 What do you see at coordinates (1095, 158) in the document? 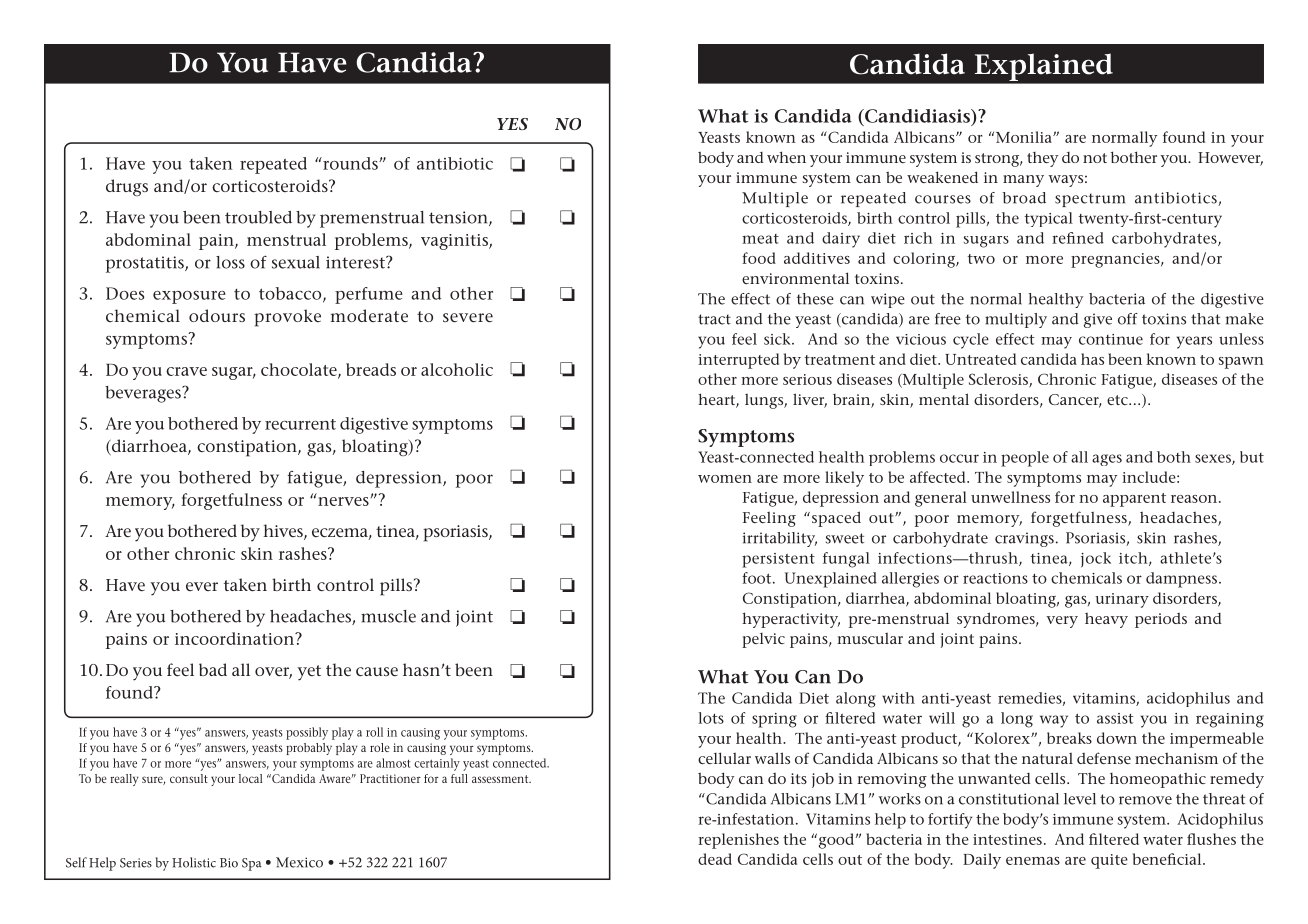
I see `not` at bounding box center [1095, 158].
